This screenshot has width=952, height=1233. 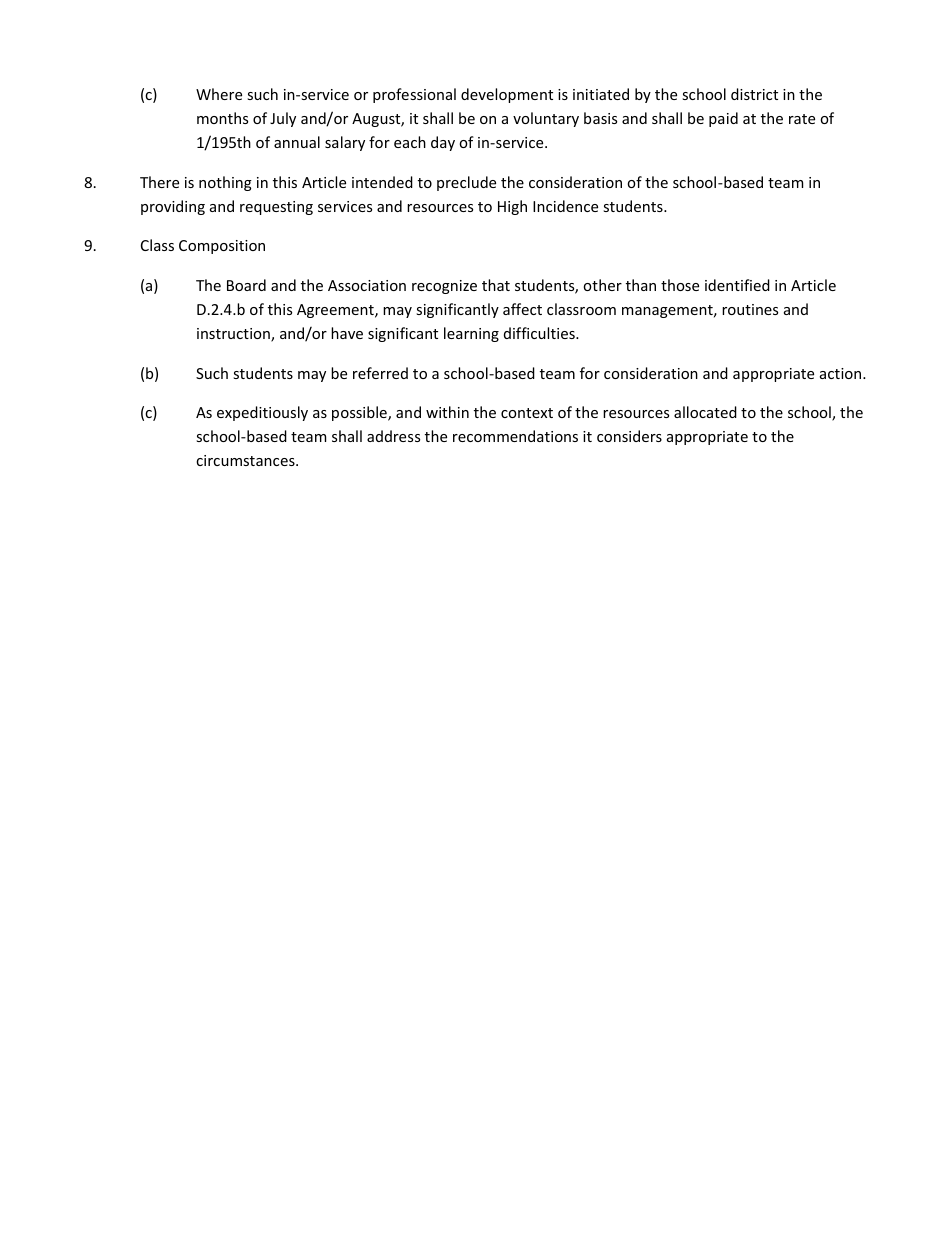 What do you see at coordinates (219, 94) in the screenshot?
I see `Where` at bounding box center [219, 94].
